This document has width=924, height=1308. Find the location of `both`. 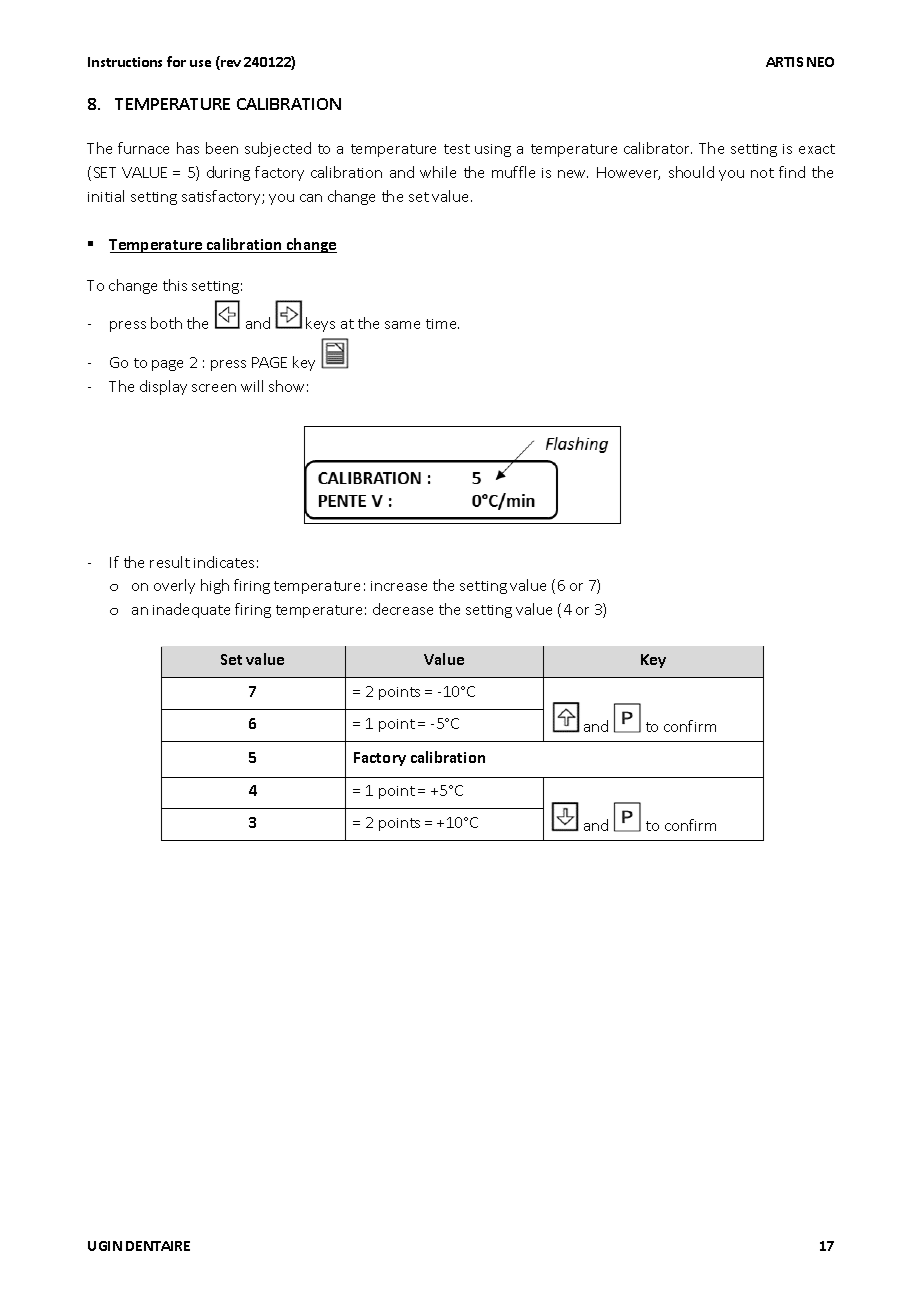

both is located at coordinates (166, 323).
